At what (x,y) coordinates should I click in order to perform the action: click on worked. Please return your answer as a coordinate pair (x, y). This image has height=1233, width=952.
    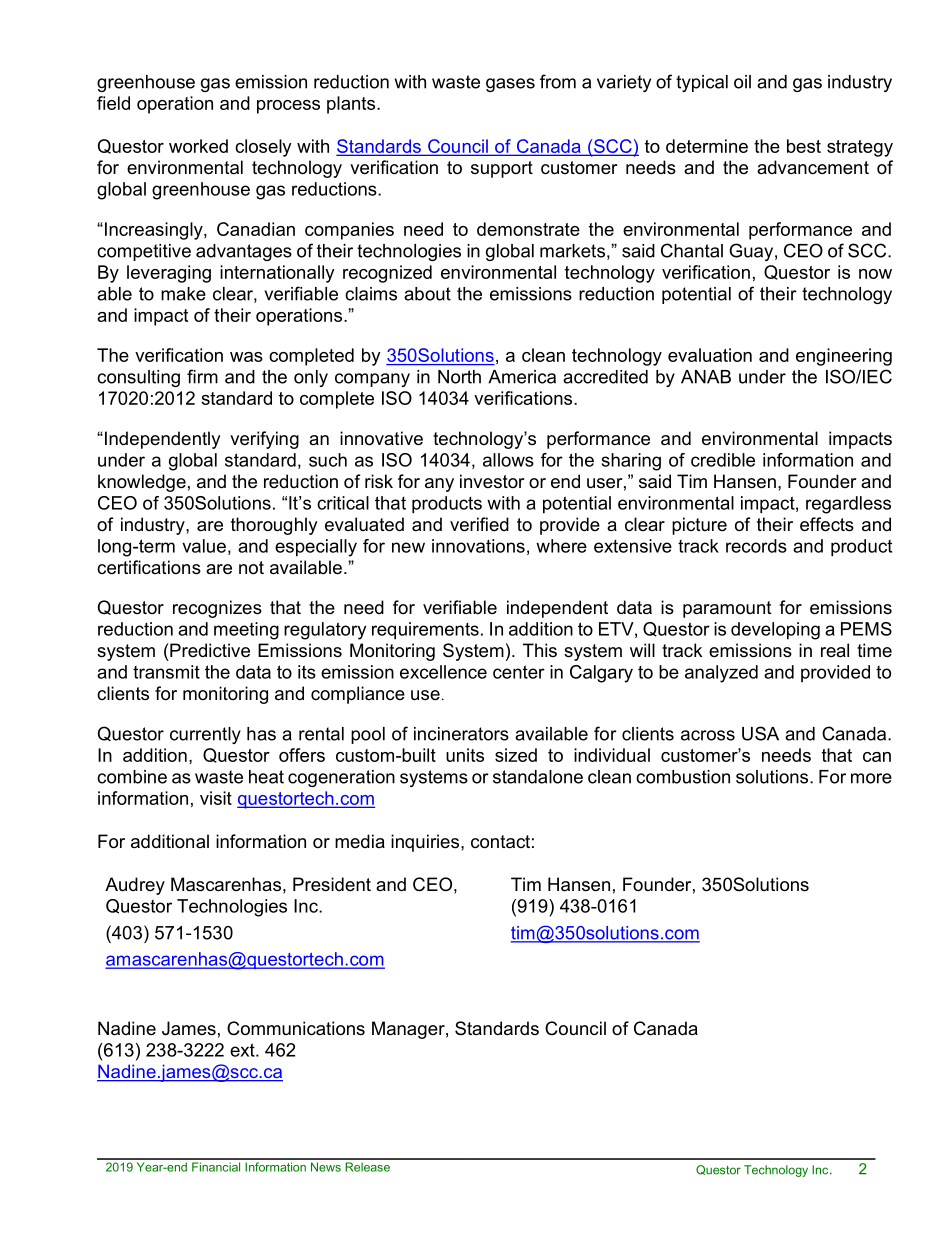
    Looking at the image, I should click on (198, 146).
